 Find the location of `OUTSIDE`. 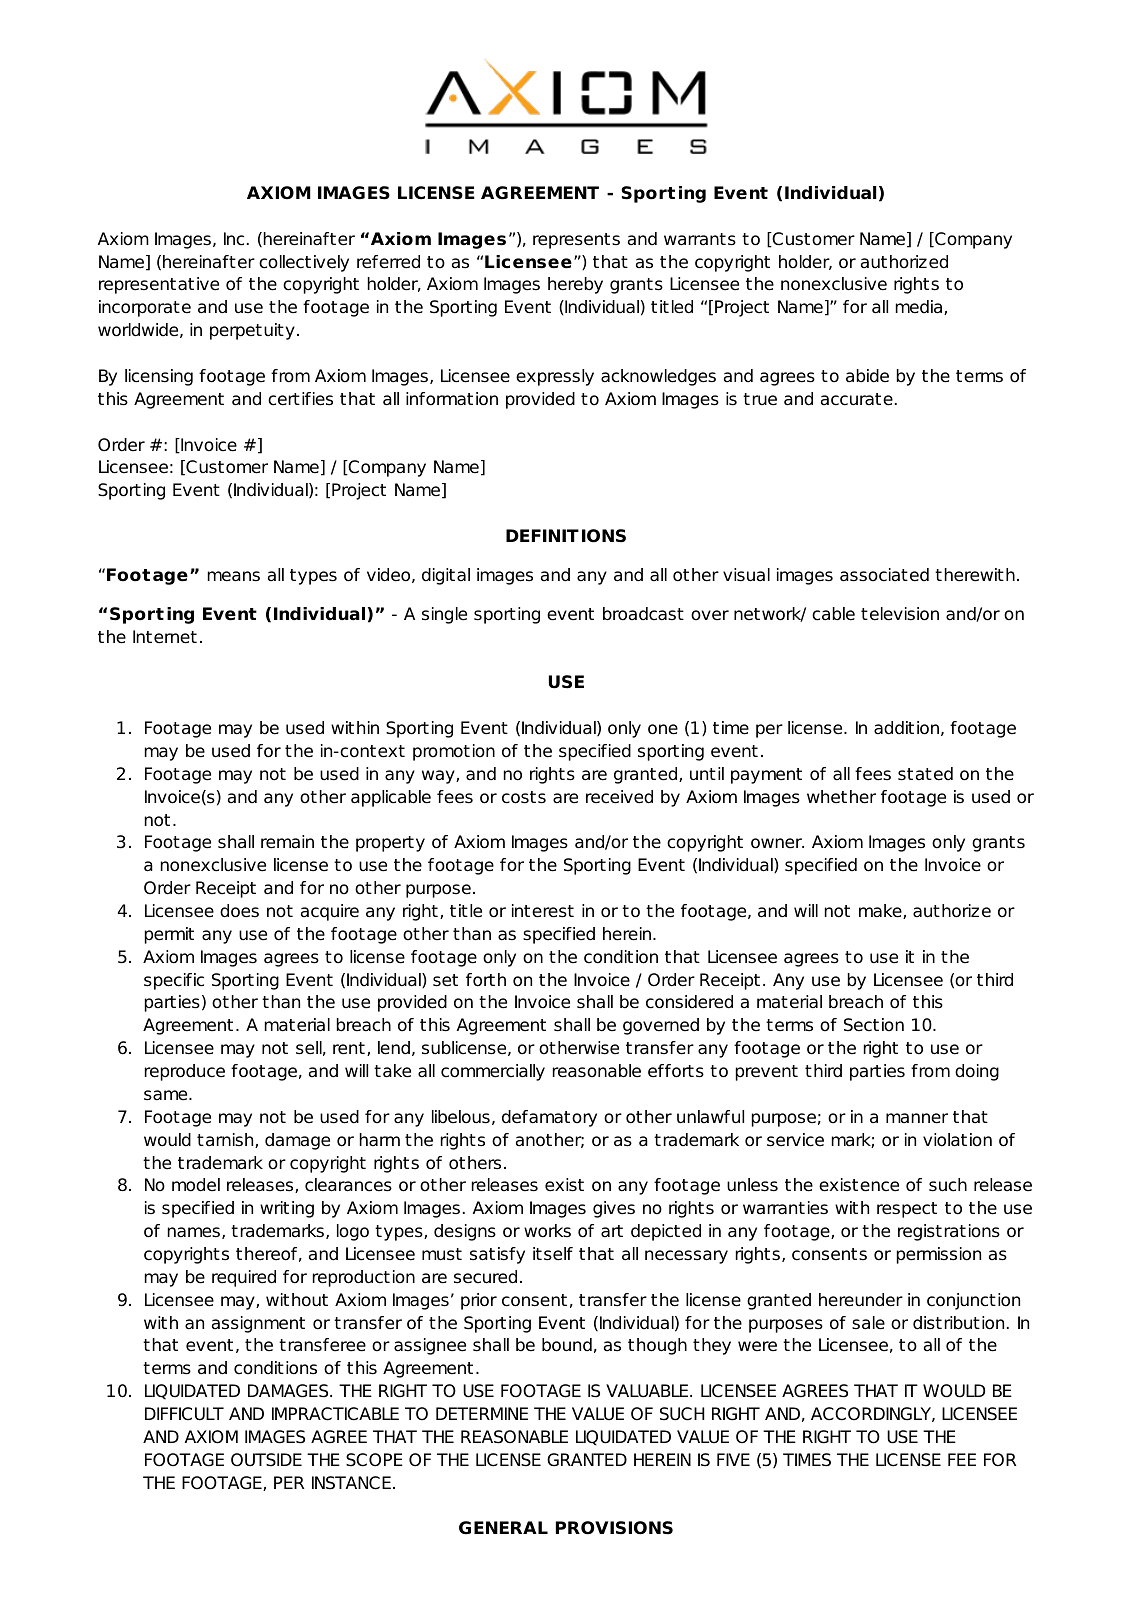

OUTSIDE is located at coordinates (266, 1460).
